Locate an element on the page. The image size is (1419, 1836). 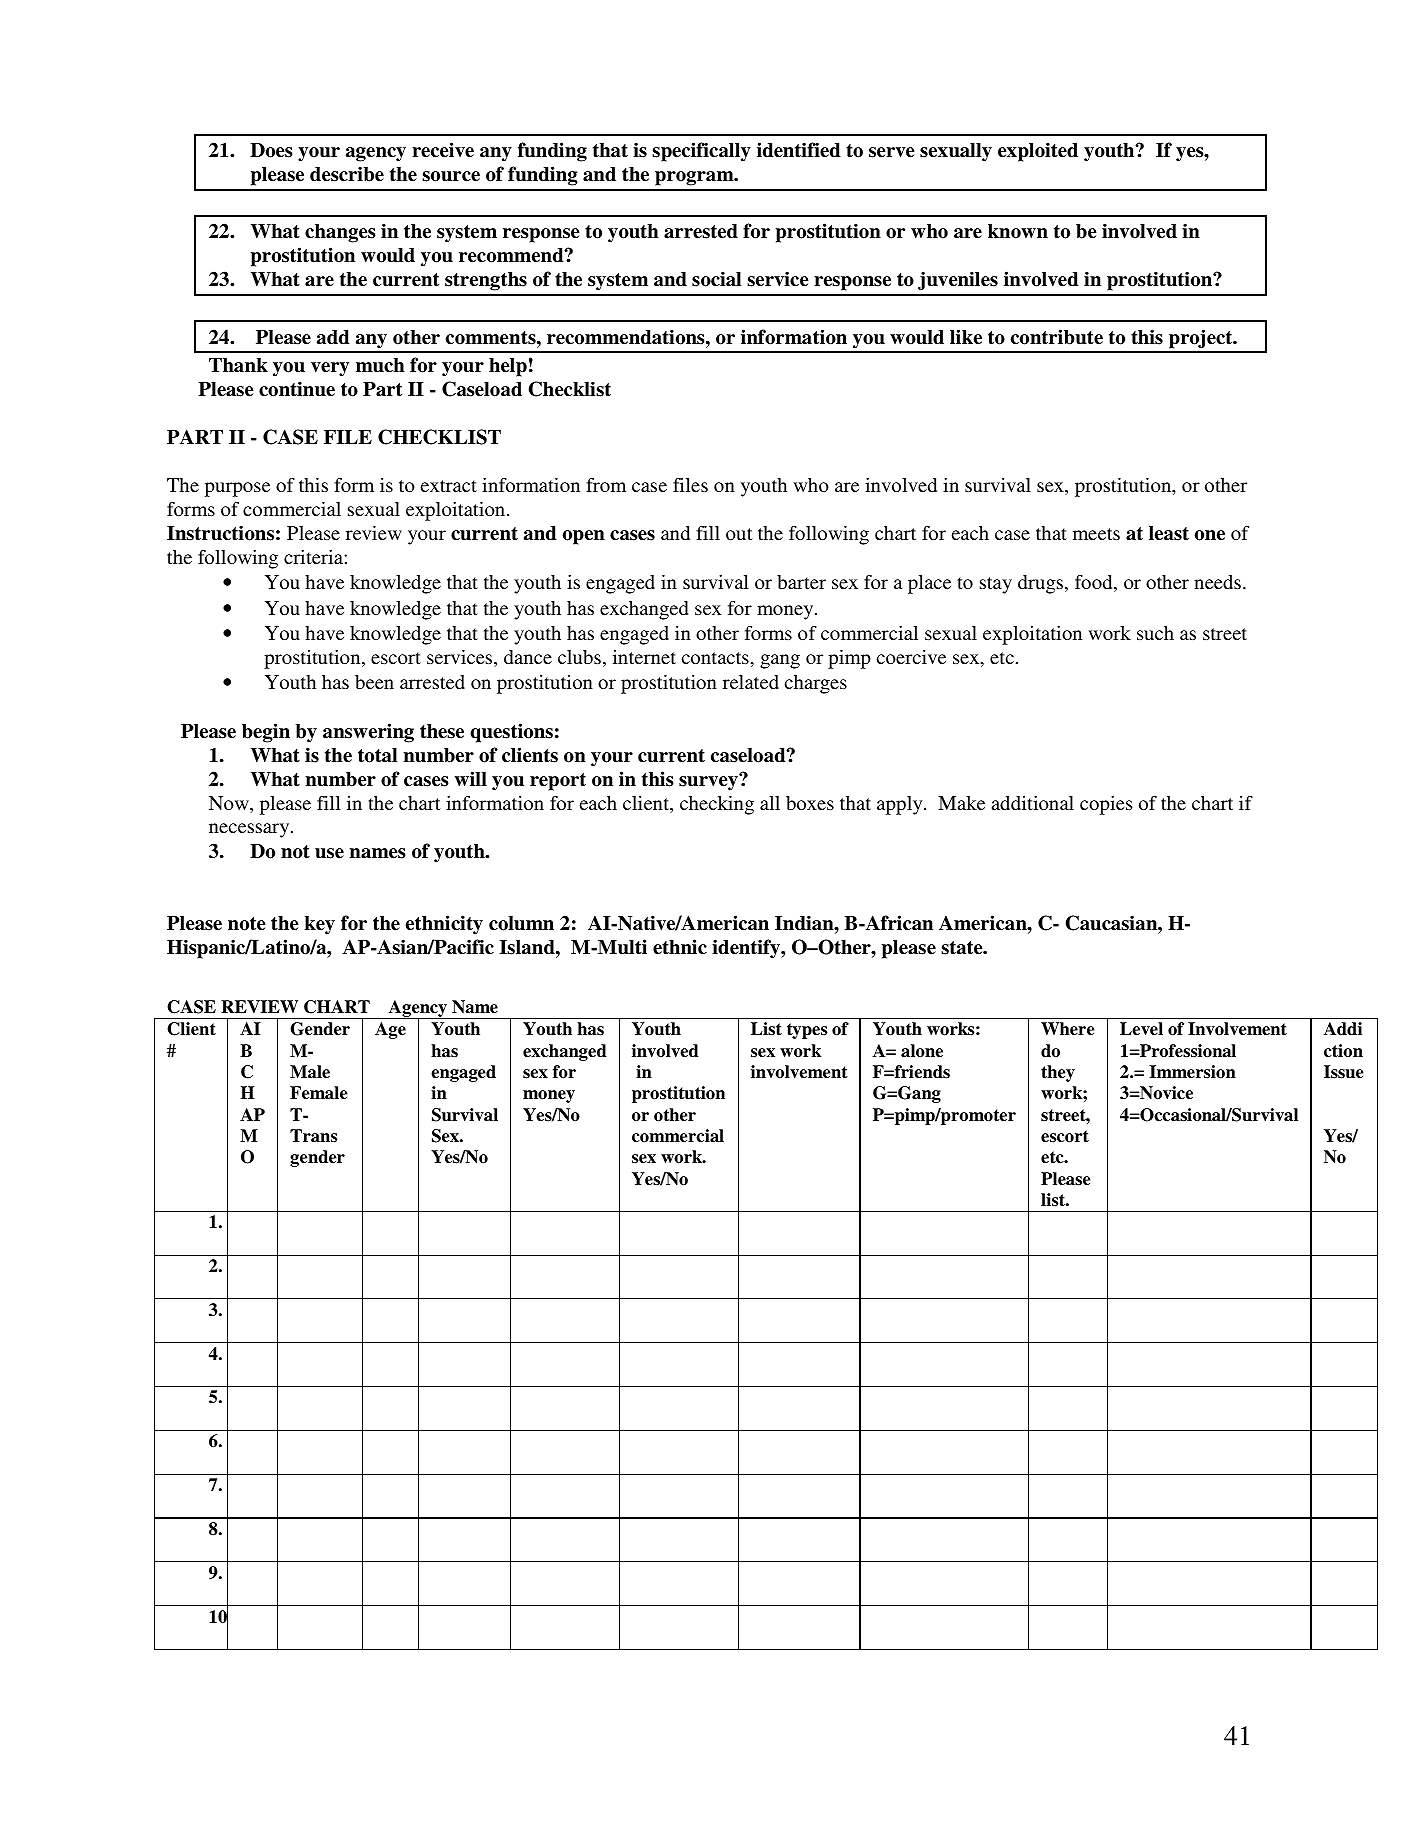
exploited is located at coordinates (1038, 152).
